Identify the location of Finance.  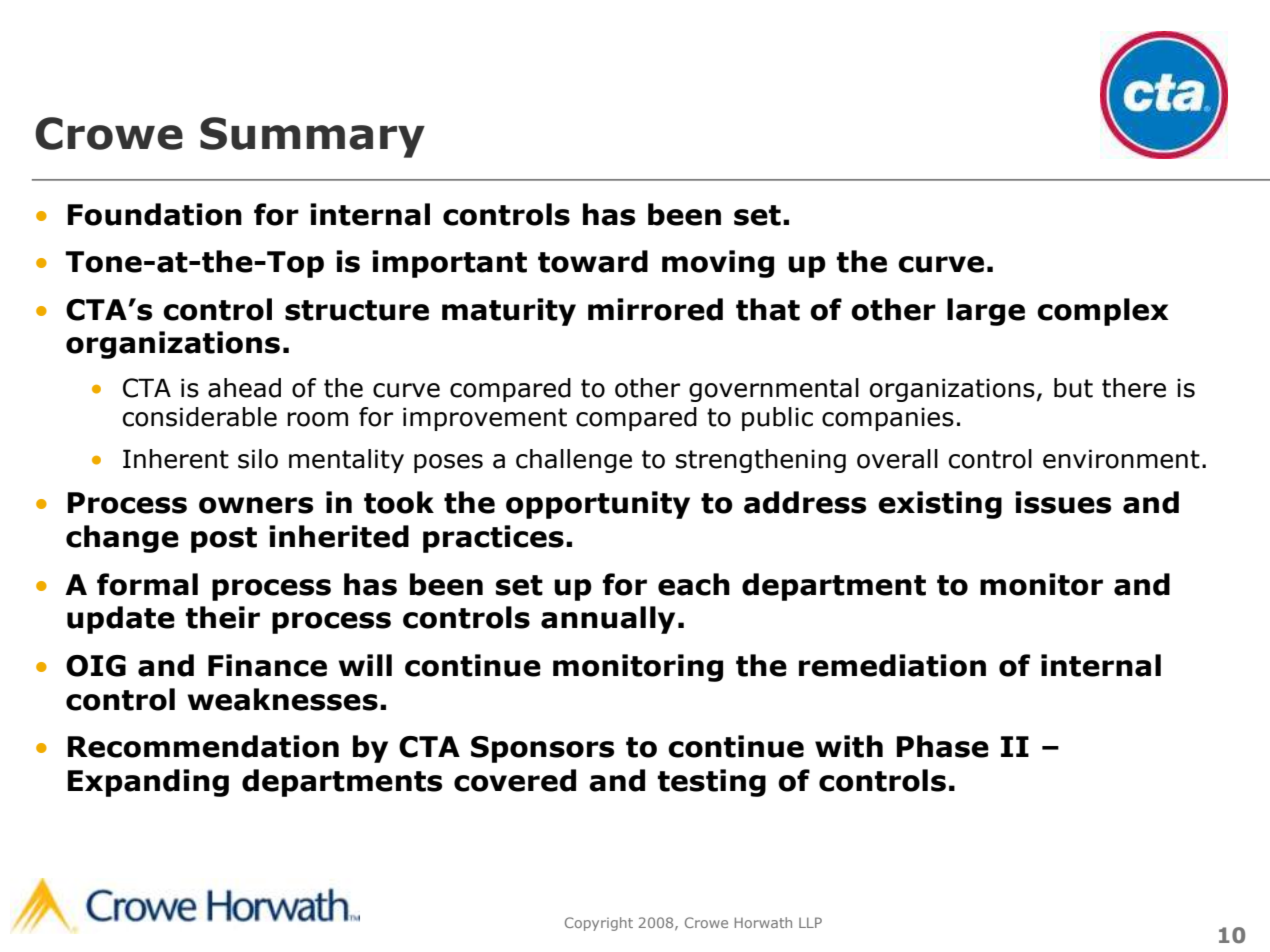
(267, 665).
